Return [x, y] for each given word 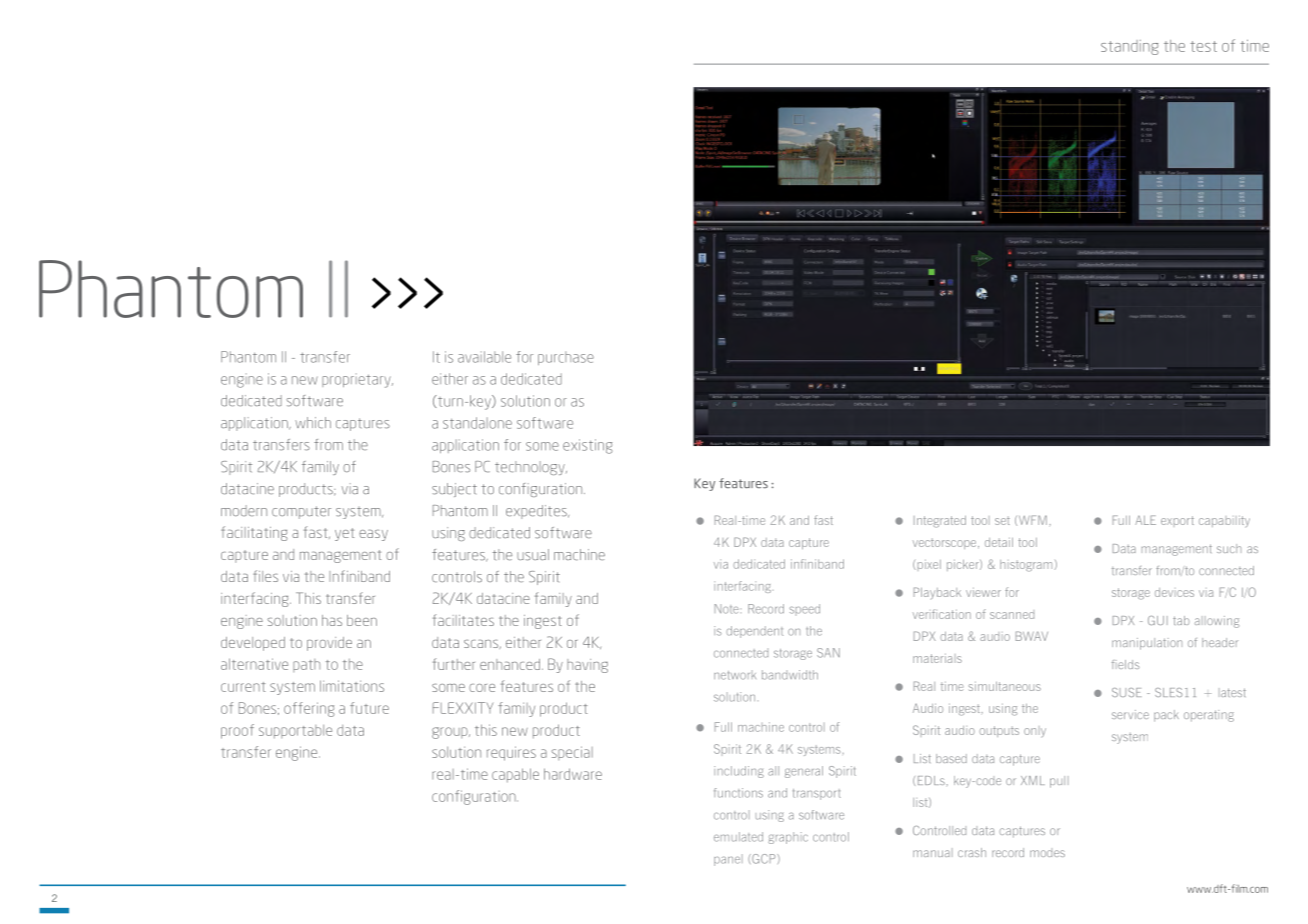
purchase [566, 358]
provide [329, 644]
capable [515, 775]
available [484, 357]
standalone [477, 423]
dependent [754, 632]
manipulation [1147, 644]
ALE [1145, 520]
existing [587, 446]
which [313, 423]
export [1177, 520]
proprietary [357, 380]
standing [1130, 47]
